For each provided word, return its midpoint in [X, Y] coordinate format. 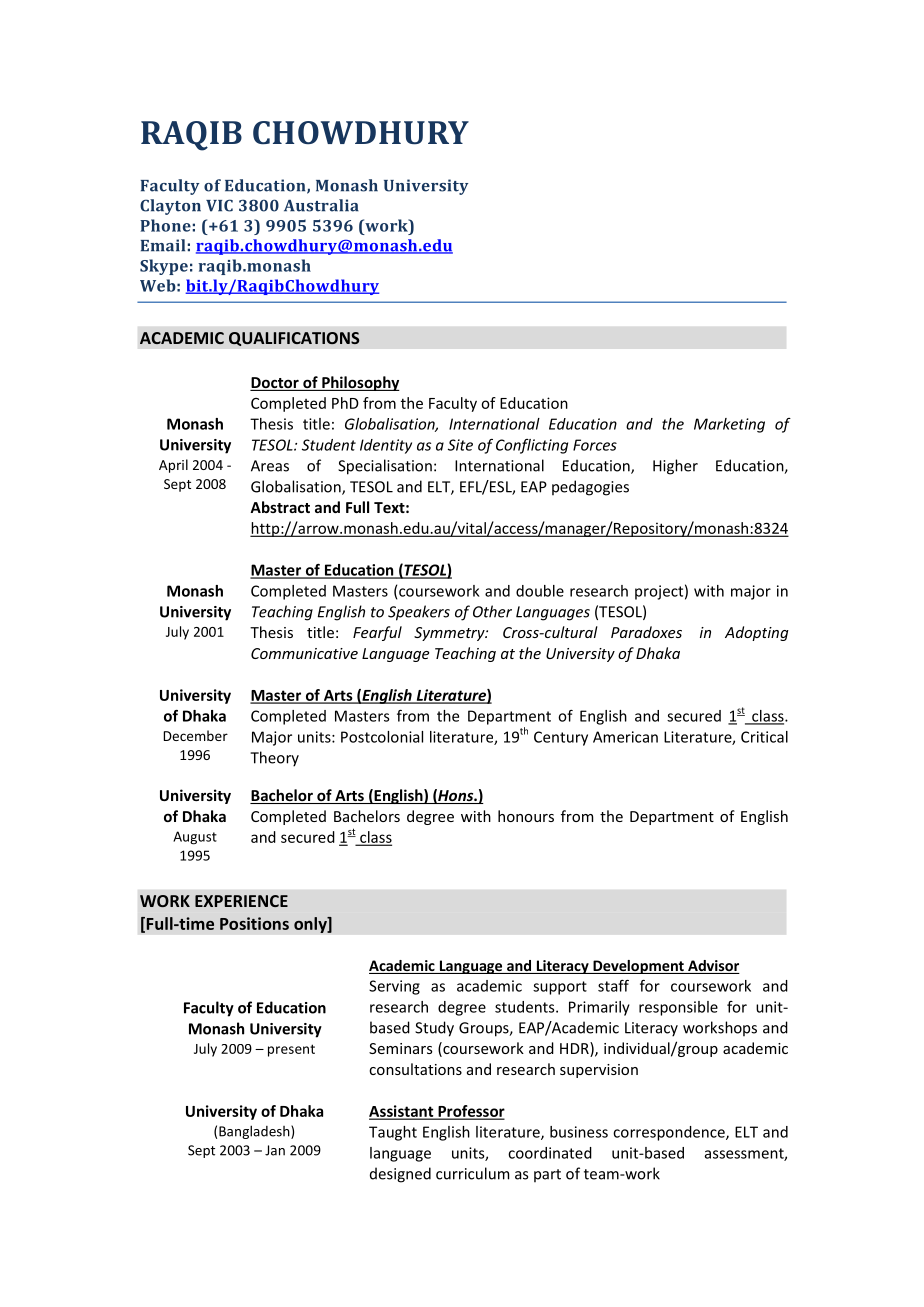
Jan [275, 1150]
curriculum [472, 1173]
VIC [219, 205]
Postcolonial [382, 737]
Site [460, 445]
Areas [270, 466]
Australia [321, 205]
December [195, 735]
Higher [675, 467]
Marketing [729, 425]
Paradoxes [646, 632]
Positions [254, 923]
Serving [394, 987]
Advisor [713, 967]
